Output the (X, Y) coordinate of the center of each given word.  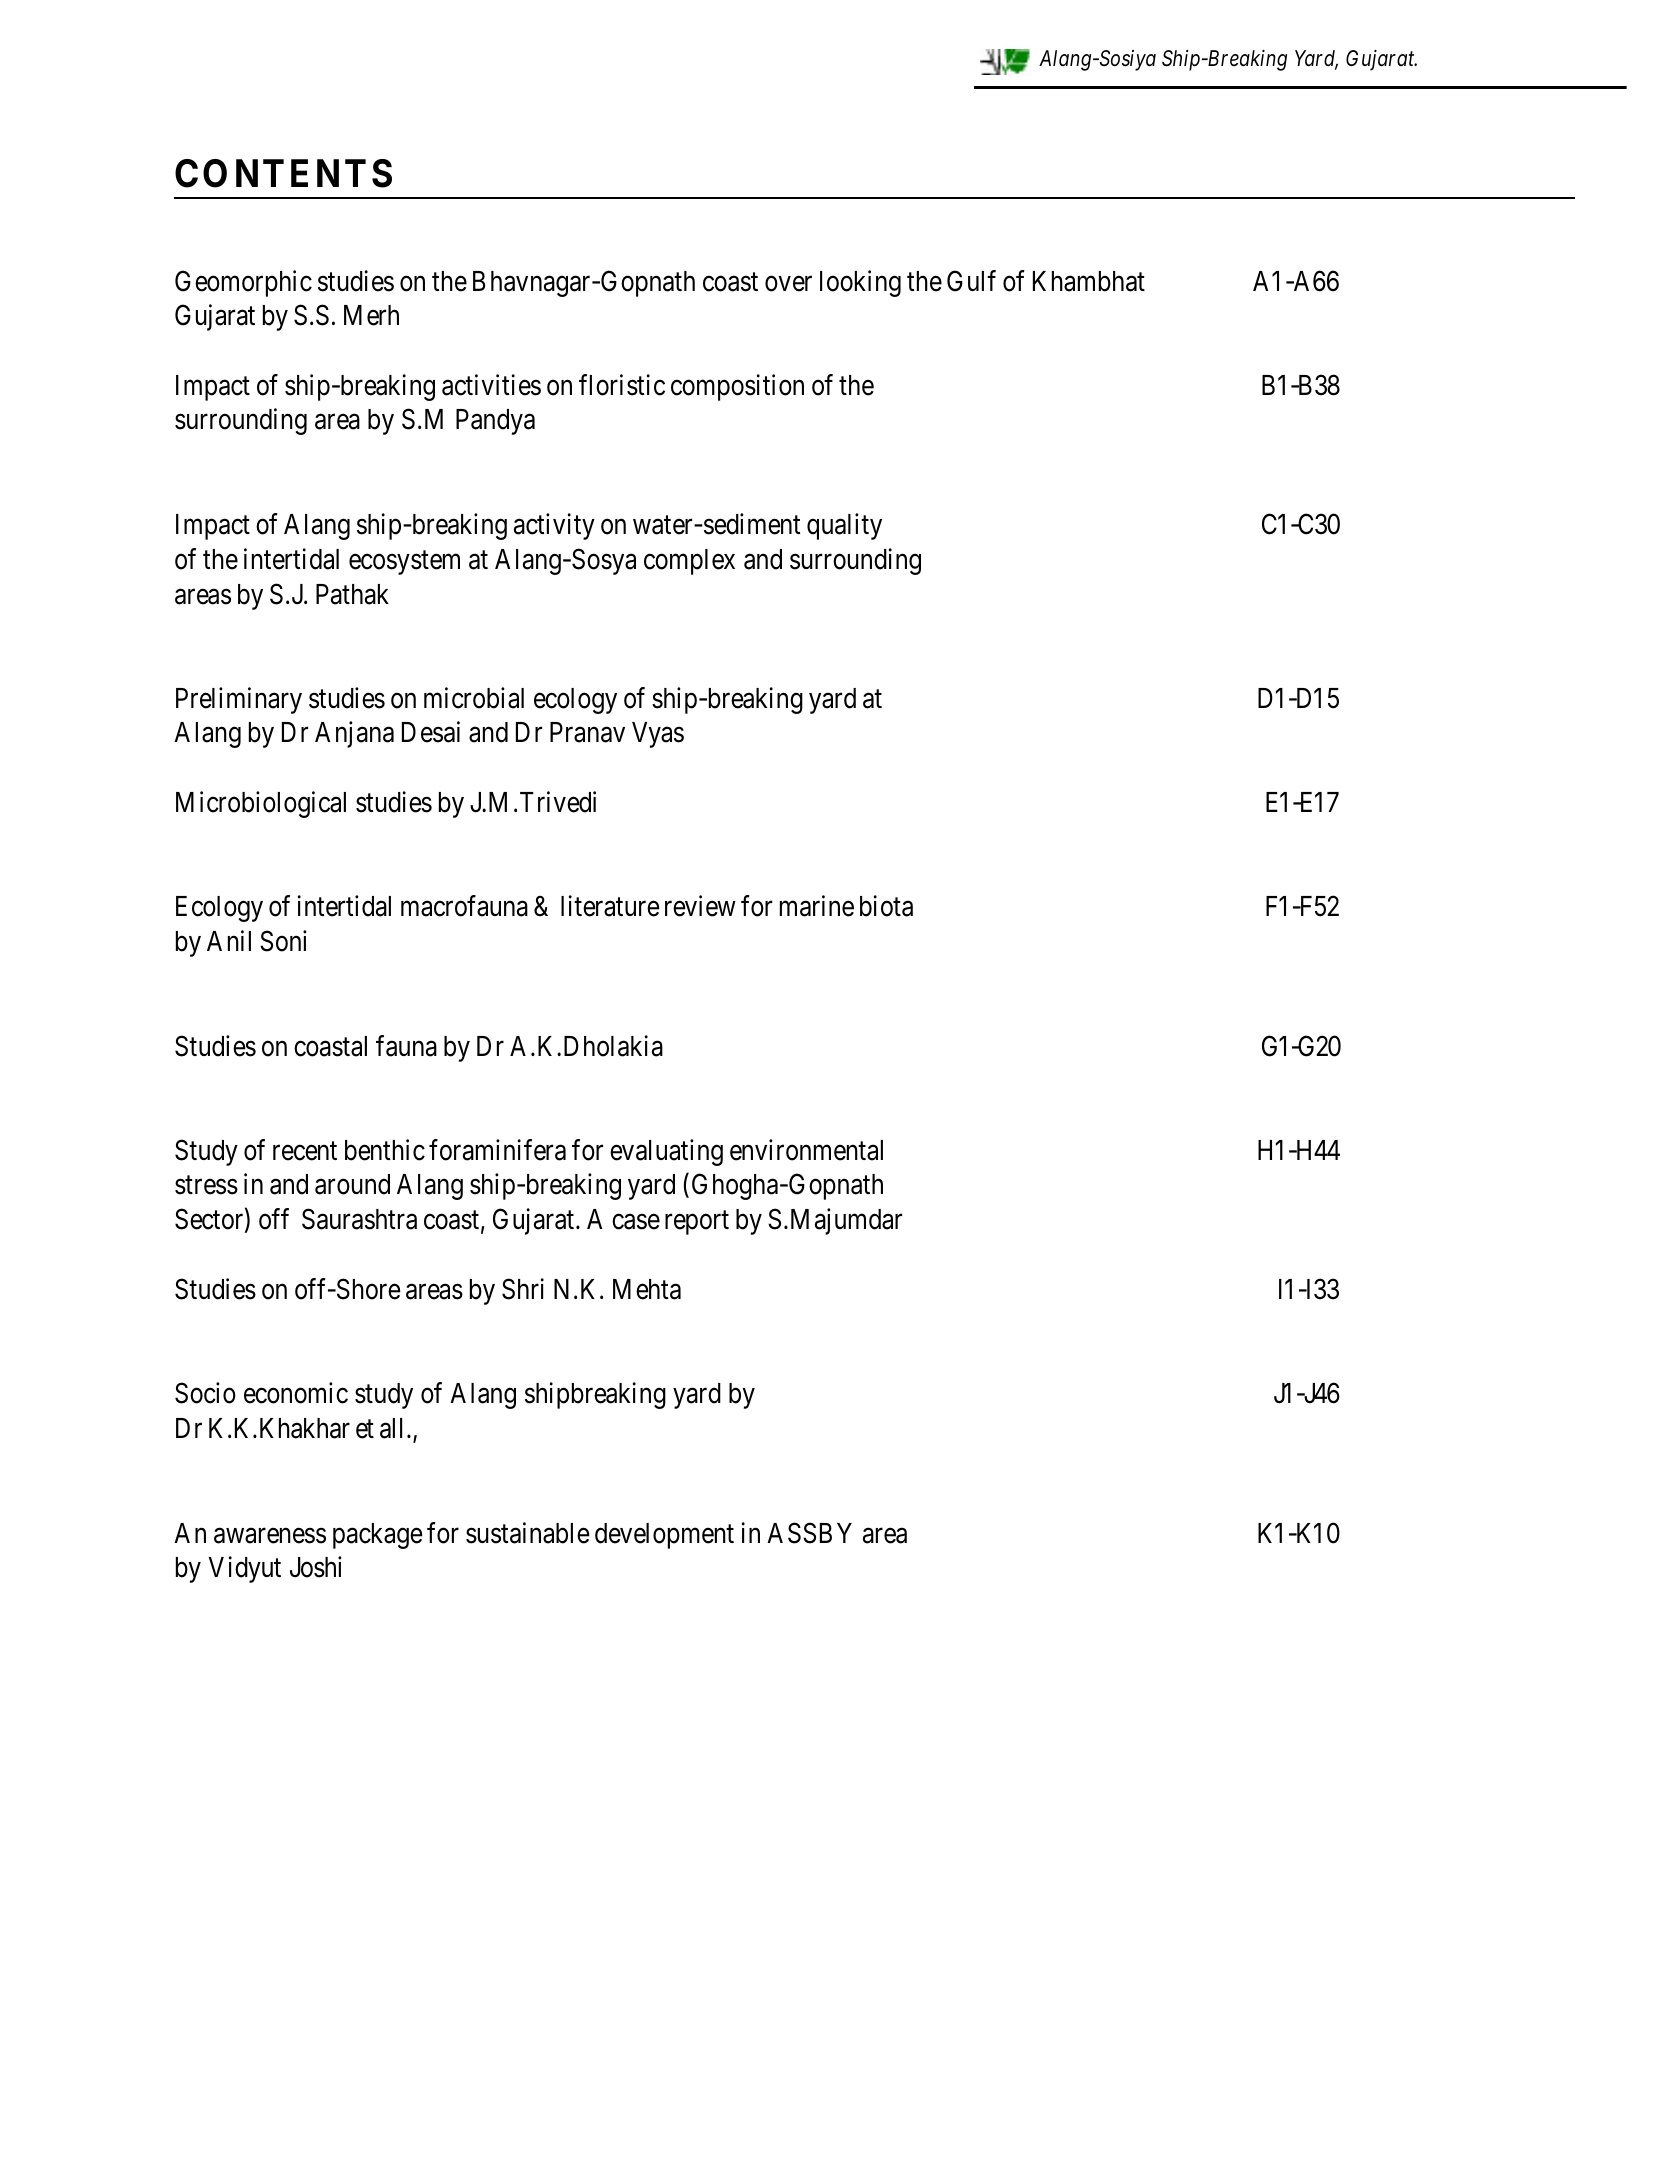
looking (860, 283)
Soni (283, 941)
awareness (270, 1536)
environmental (806, 1150)
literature (610, 906)
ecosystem (404, 563)
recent (305, 1151)
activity (554, 526)
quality (844, 526)
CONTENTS (283, 173)
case (636, 1222)
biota (886, 906)
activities (491, 385)
